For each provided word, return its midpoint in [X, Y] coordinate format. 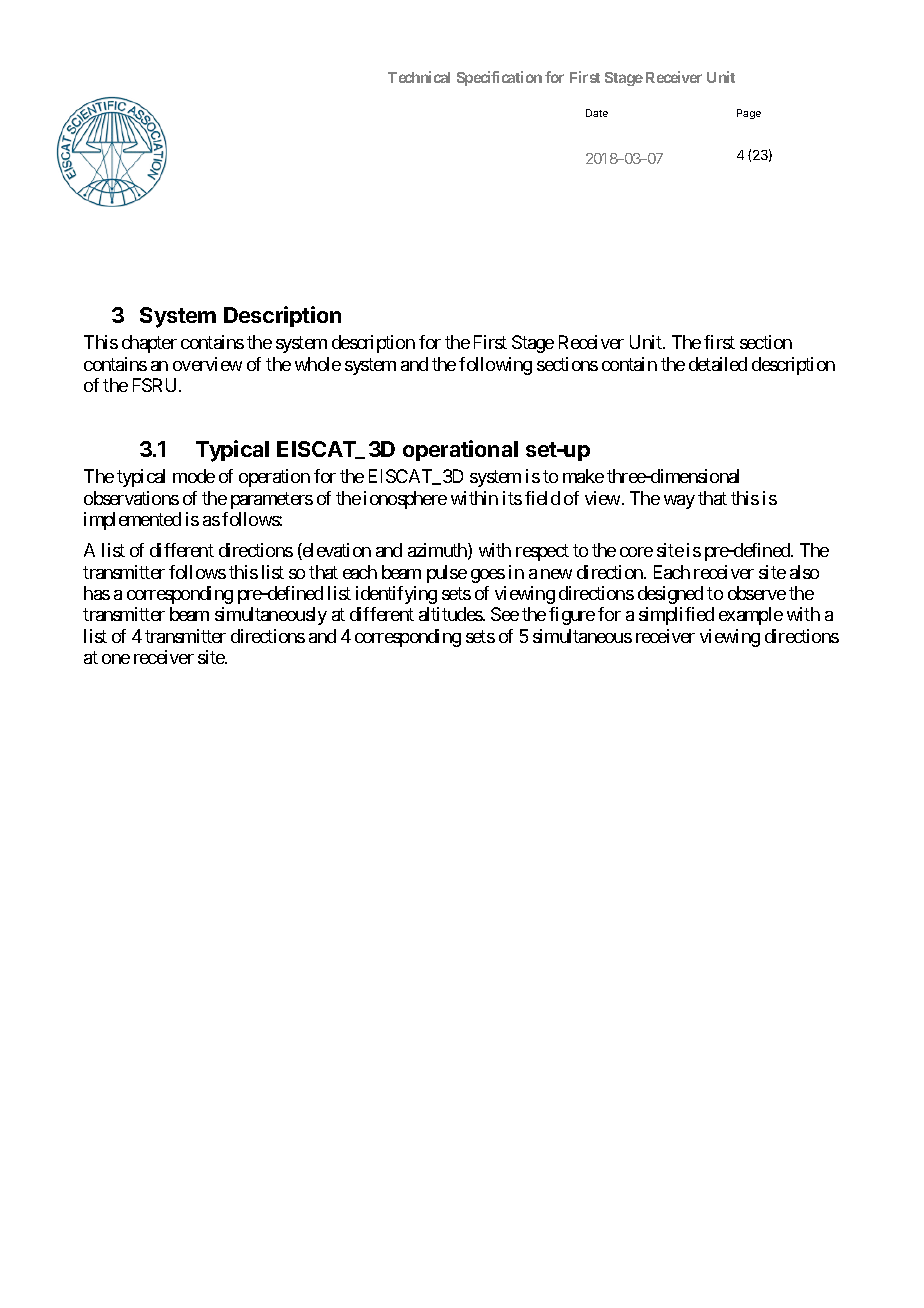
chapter [149, 344]
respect [542, 552]
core [636, 552]
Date [597, 113]
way [679, 502]
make [583, 476]
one [116, 659]
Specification [499, 78]
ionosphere [405, 500]
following [495, 366]
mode [194, 476]
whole [318, 364]
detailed [718, 364]
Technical [419, 77]
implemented [132, 521]
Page [749, 114]
